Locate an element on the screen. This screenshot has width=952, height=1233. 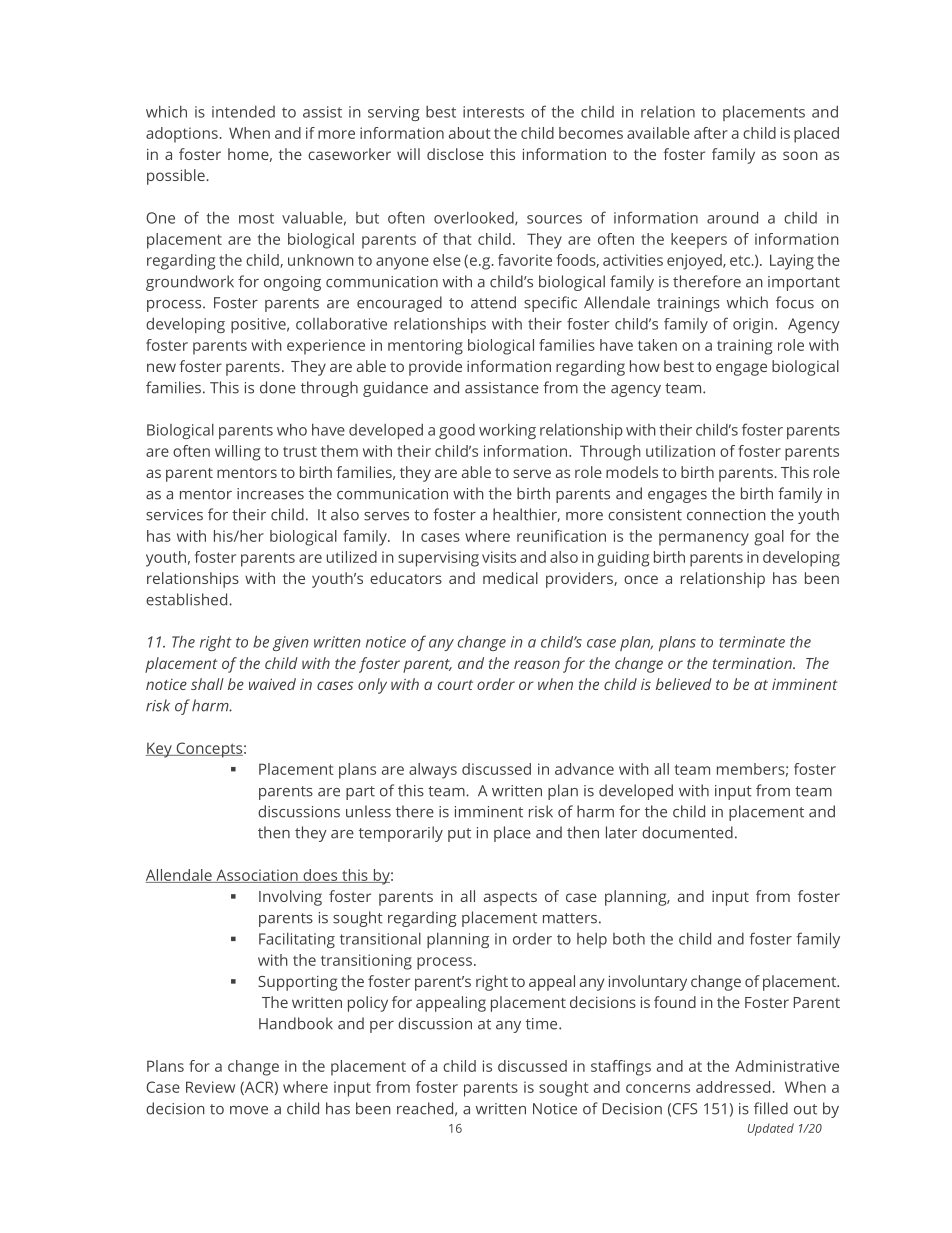
established is located at coordinates (188, 599).
